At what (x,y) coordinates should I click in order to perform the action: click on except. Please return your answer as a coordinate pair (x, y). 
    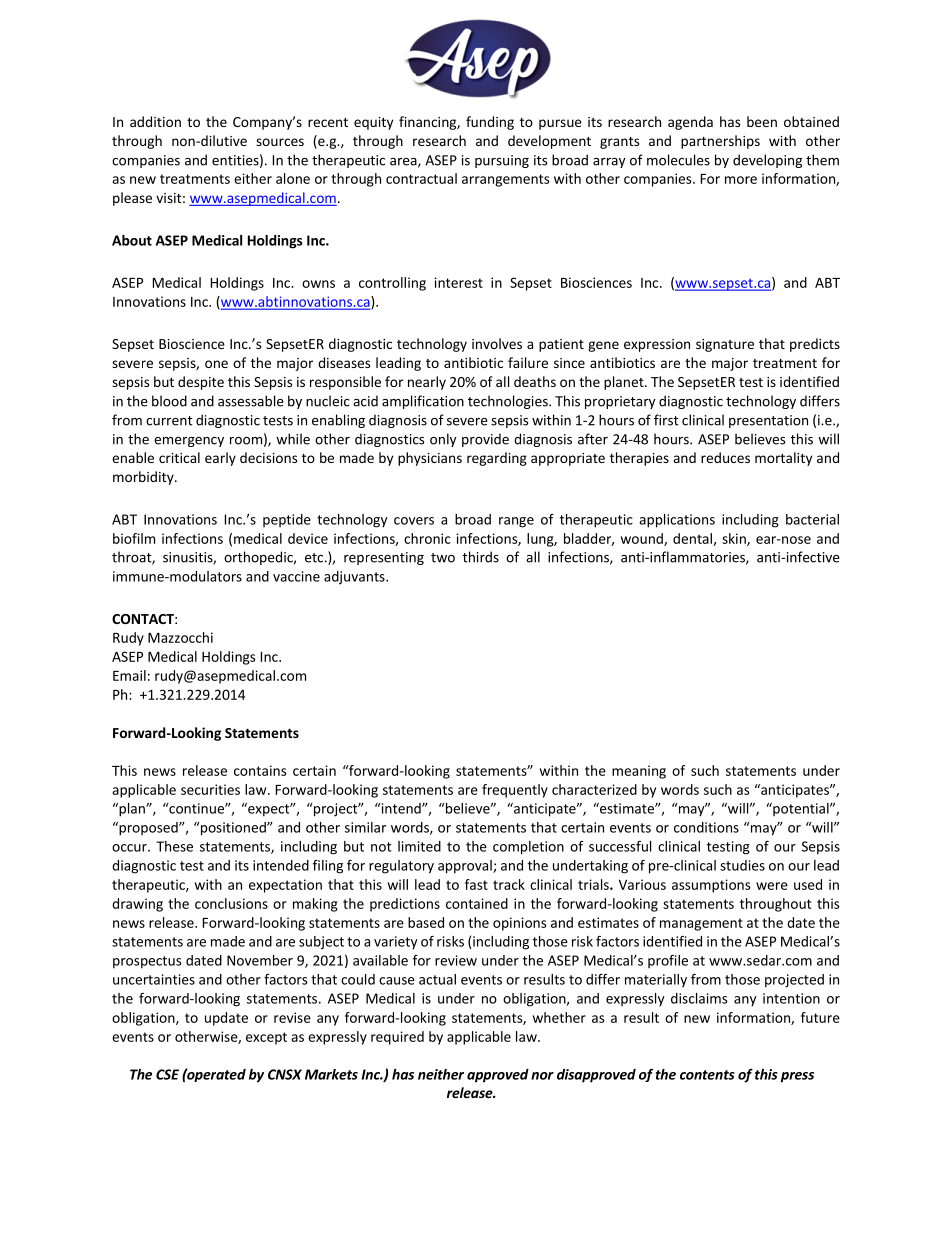
    Looking at the image, I should click on (266, 1038).
